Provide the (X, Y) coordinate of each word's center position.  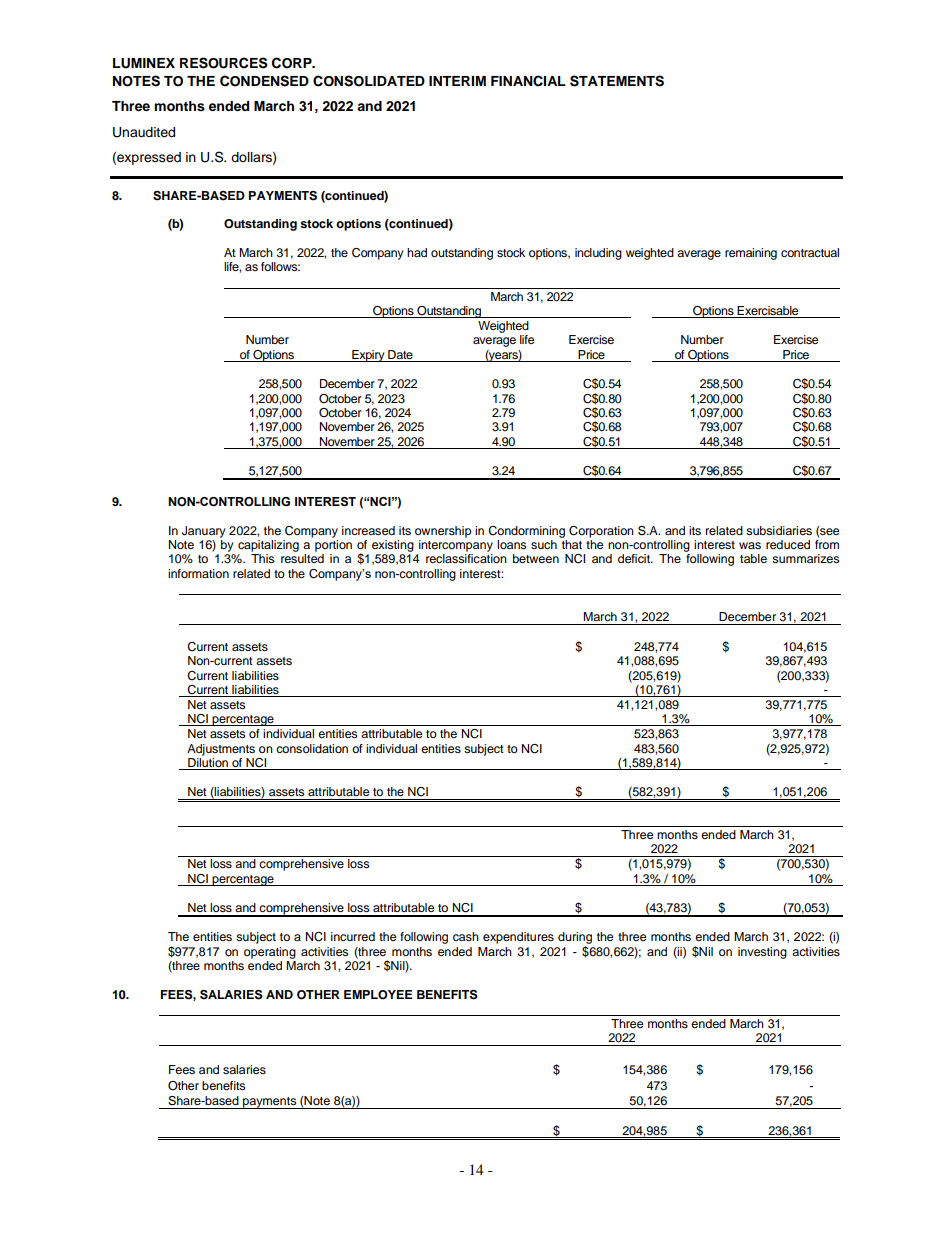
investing (762, 953)
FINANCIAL (528, 81)
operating (270, 953)
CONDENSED (264, 81)
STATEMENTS (617, 81)
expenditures (518, 938)
